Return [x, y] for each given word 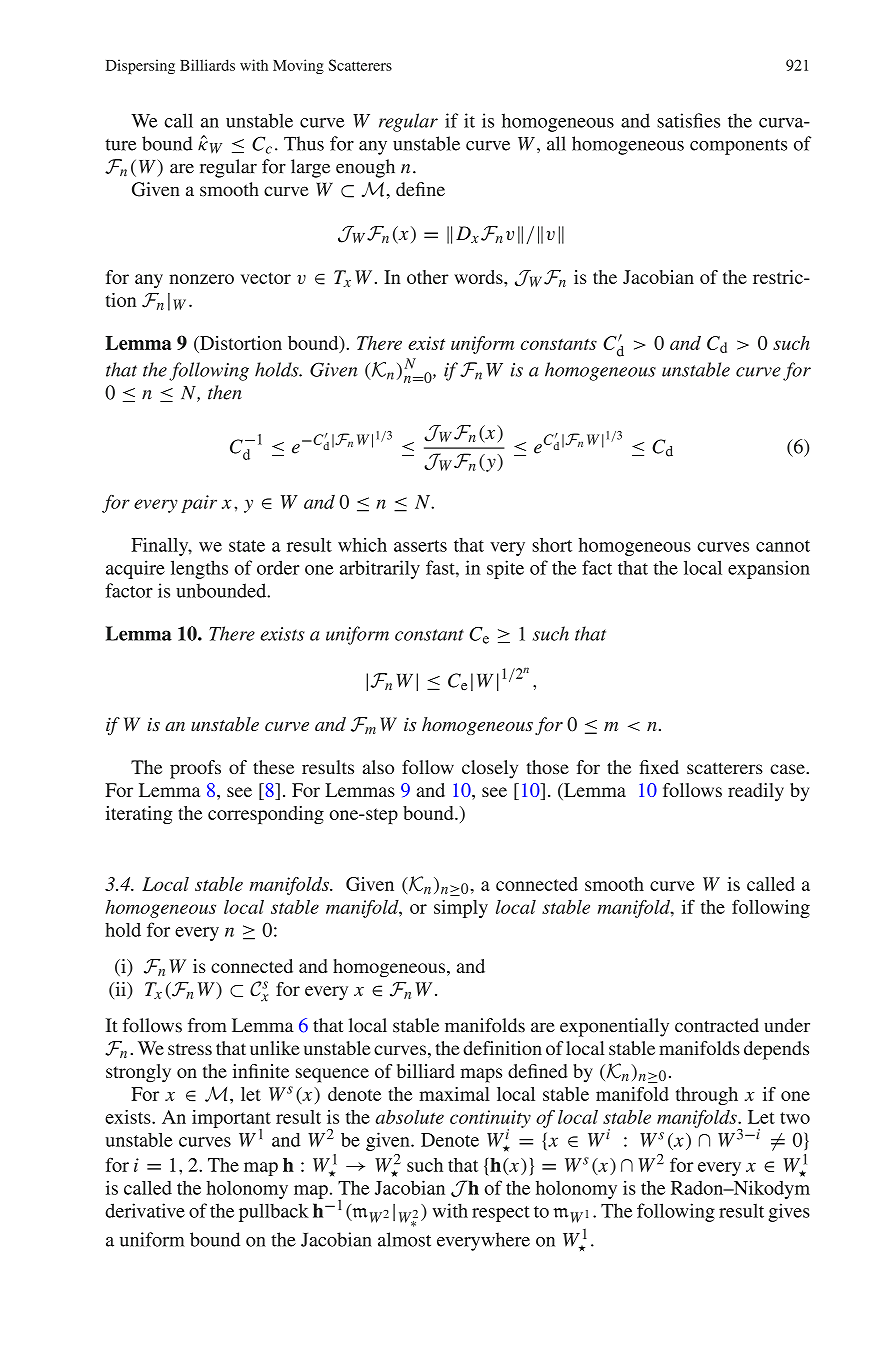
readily [756, 792]
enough [365, 168]
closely [490, 769]
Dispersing [140, 66]
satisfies [688, 120]
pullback [274, 1212]
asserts [420, 546]
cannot [783, 546]
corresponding [266, 815]
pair [199, 504]
